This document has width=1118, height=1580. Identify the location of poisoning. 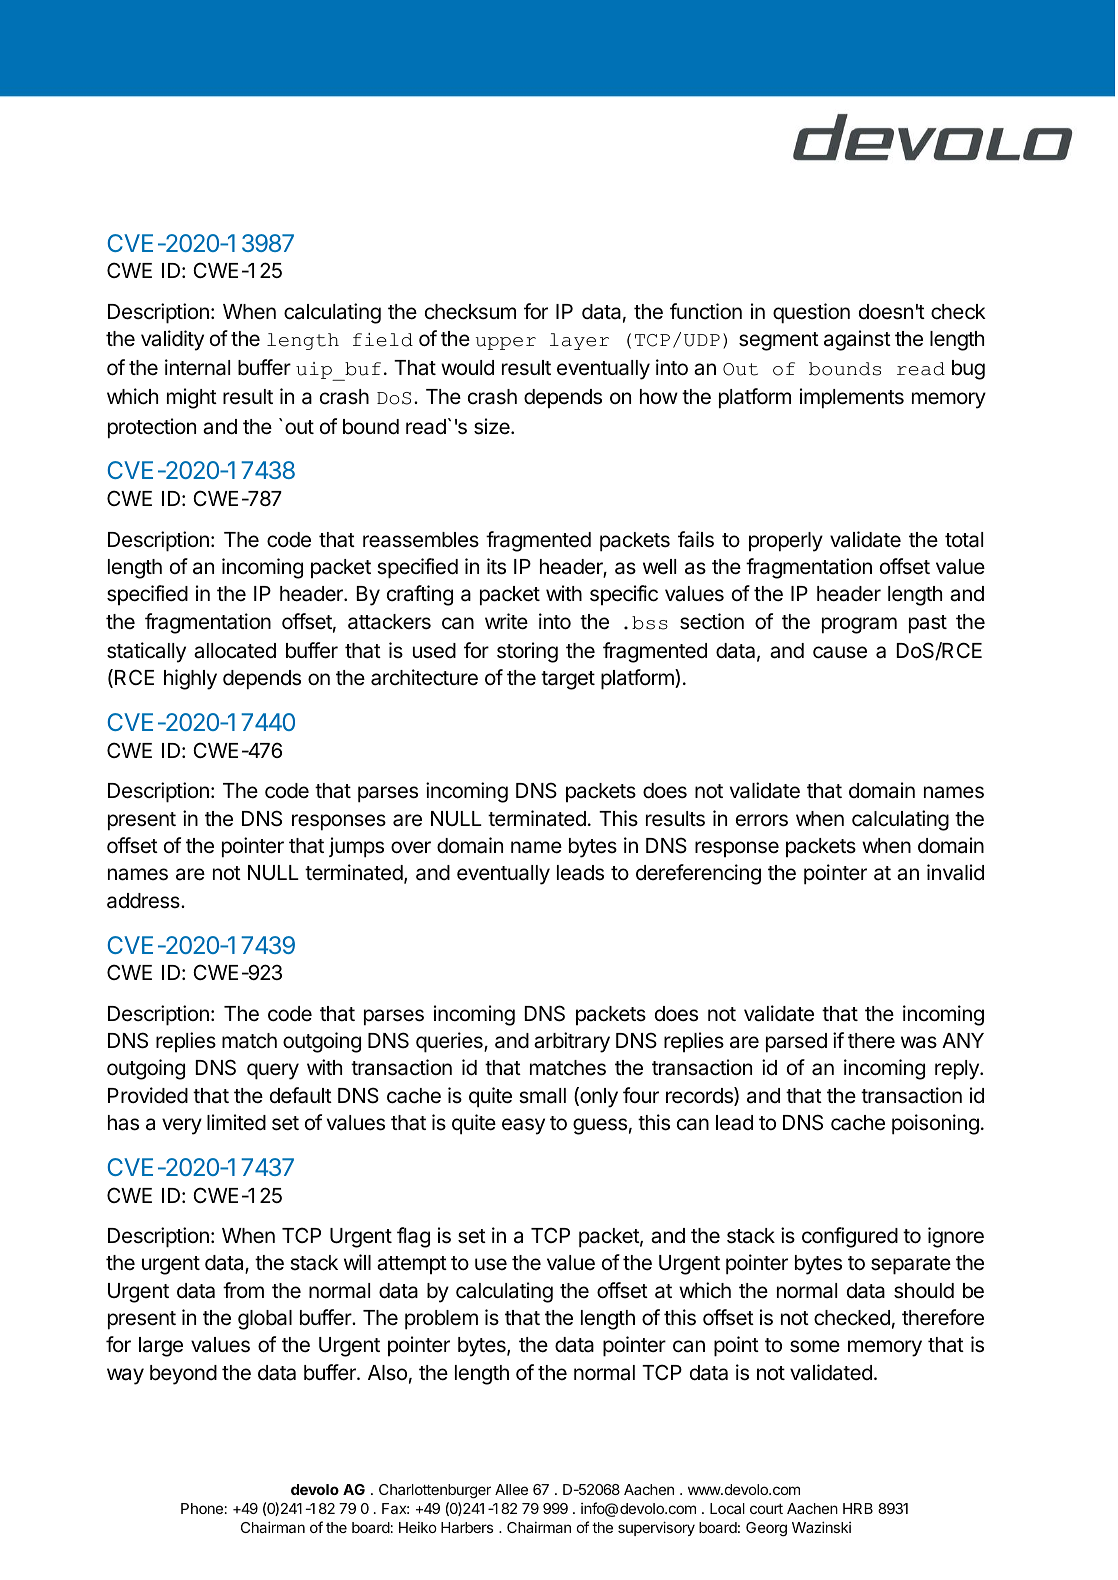
(935, 1124).
